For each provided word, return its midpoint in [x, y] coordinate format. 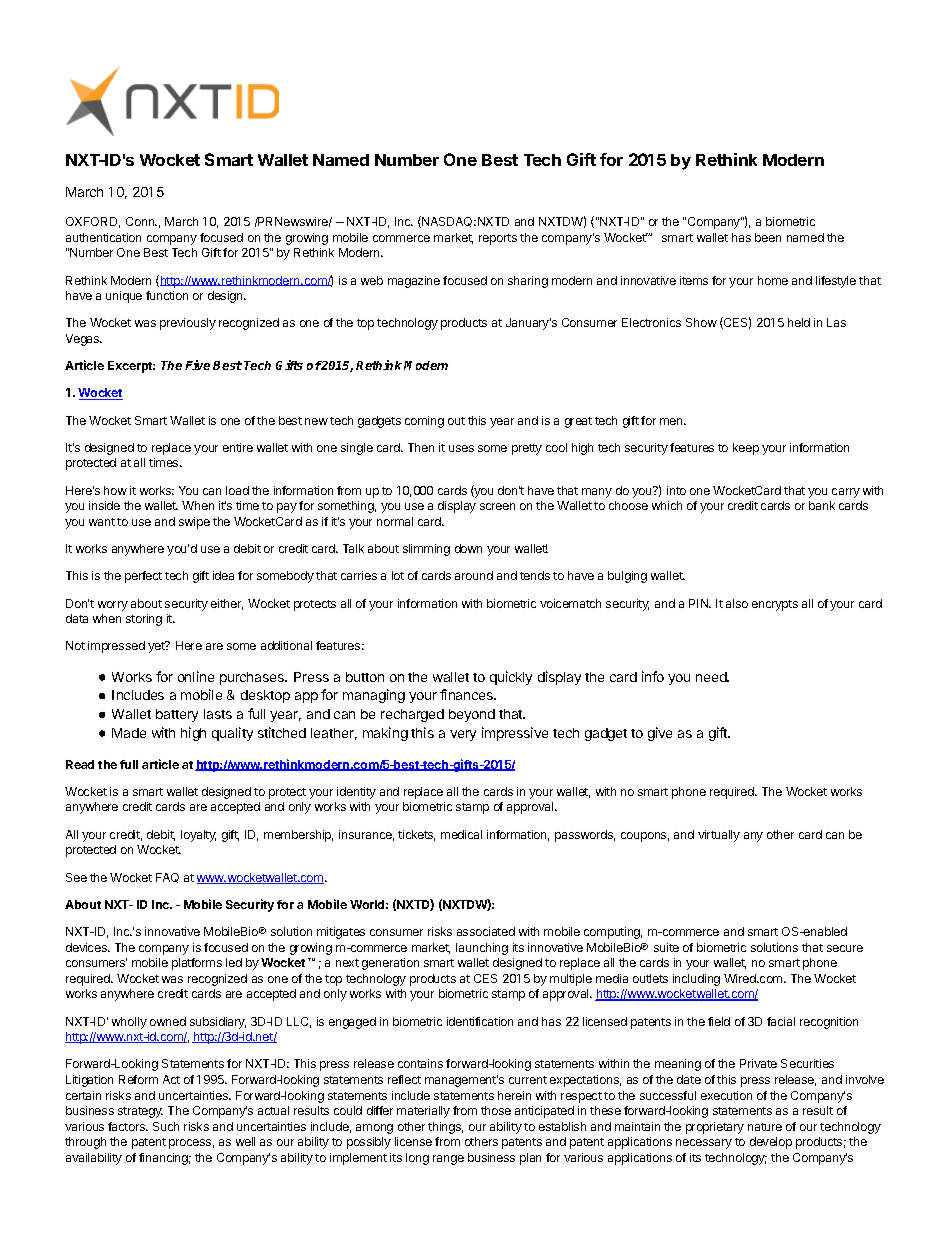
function [167, 295]
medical [461, 834]
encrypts [775, 605]
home [773, 280]
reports [498, 239]
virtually [719, 836]
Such [166, 1126]
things [445, 1128]
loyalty [198, 836]
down [468, 548]
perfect [143, 577]
